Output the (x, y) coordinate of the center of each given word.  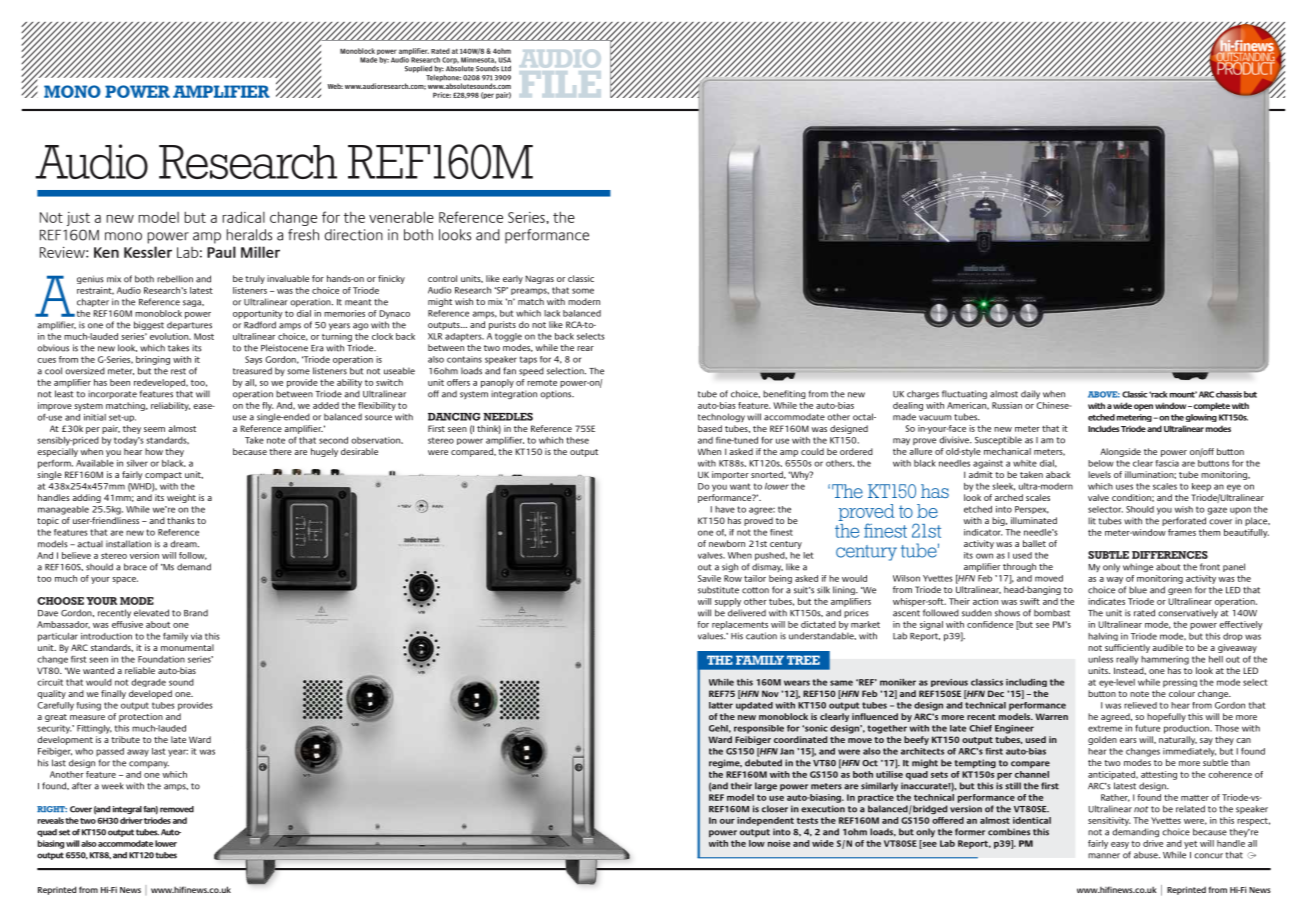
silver (137, 463)
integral (127, 810)
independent (765, 821)
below (1101, 463)
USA (505, 60)
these (577, 440)
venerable (401, 217)
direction (354, 235)
